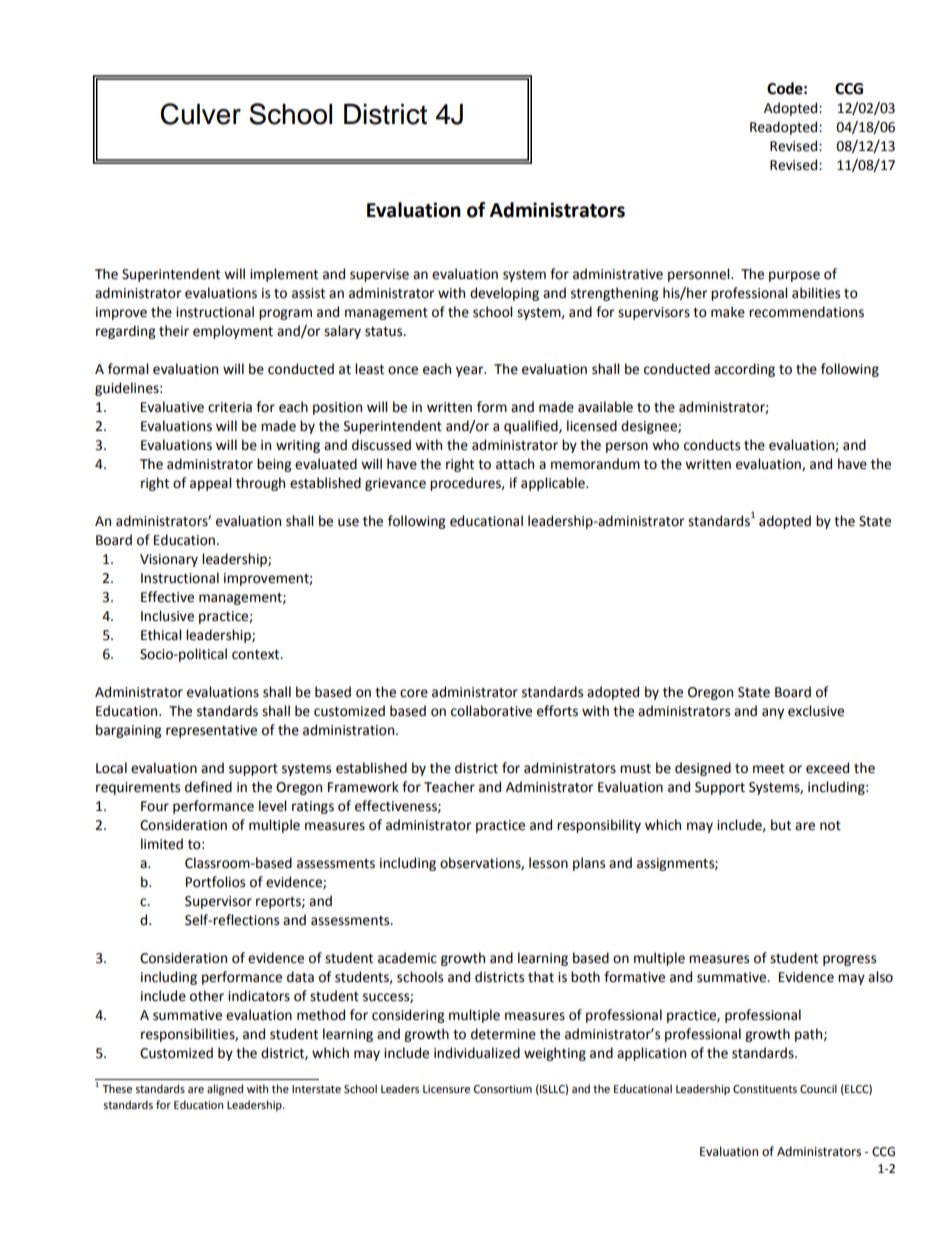 This screenshot has width=952, height=1233. What do you see at coordinates (200, 114) in the screenshot?
I see `Culver` at bounding box center [200, 114].
